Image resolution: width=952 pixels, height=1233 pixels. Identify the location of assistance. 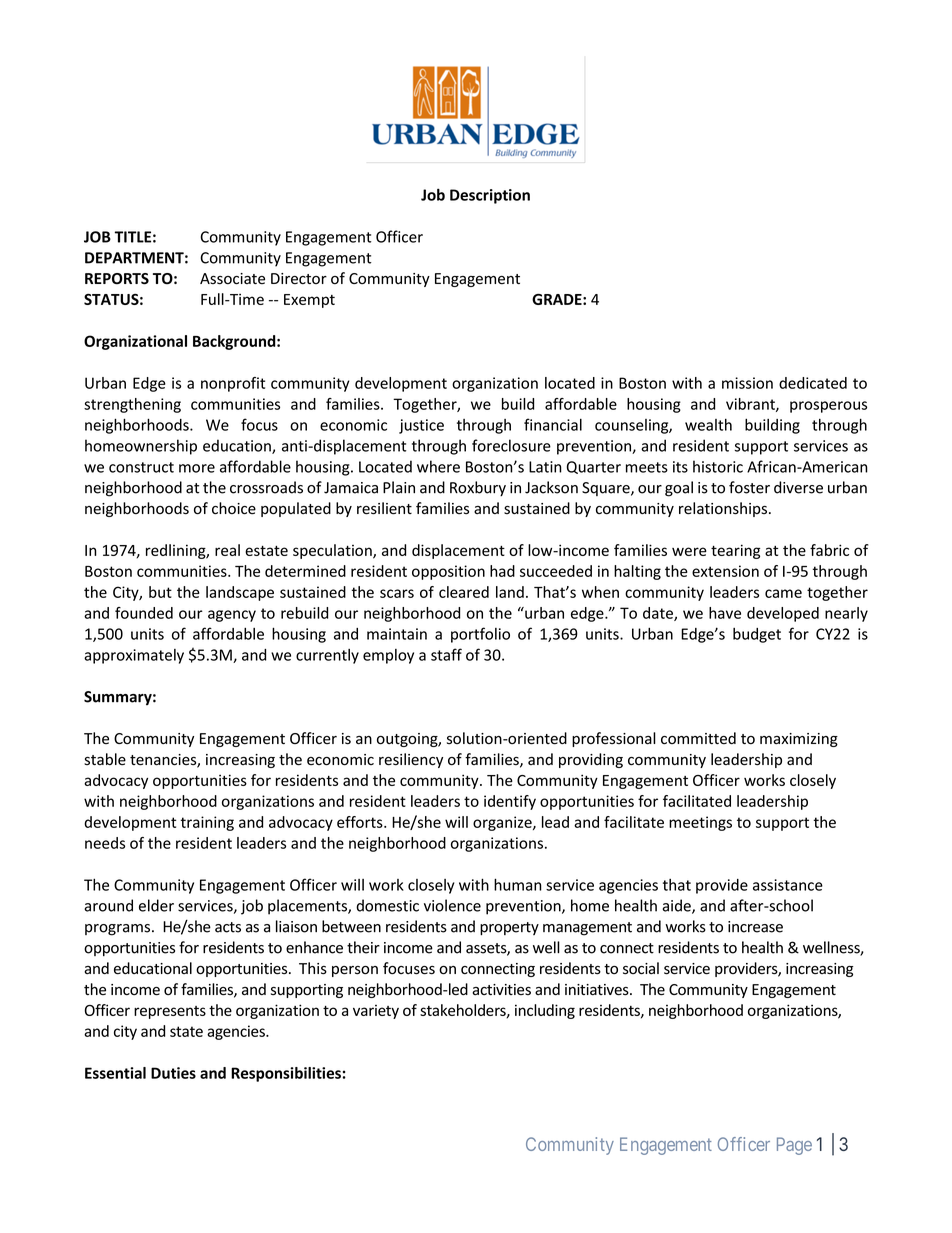
(788, 885).
